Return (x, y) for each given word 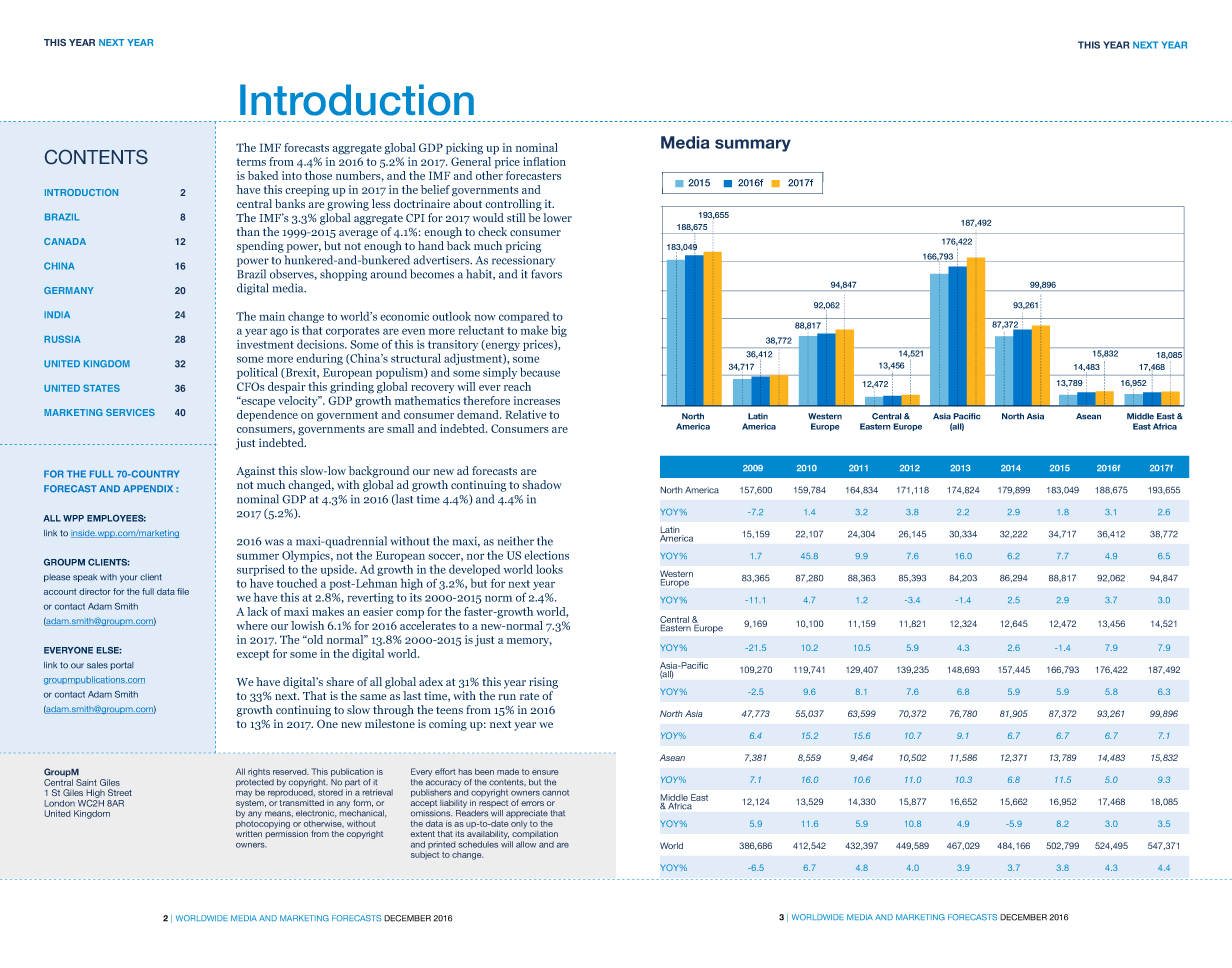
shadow (542, 485)
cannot (555, 793)
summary (753, 145)
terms (251, 162)
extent (423, 834)
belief (435, 189)
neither (516, 541)
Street (120, 792)
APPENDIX (148, 488)
